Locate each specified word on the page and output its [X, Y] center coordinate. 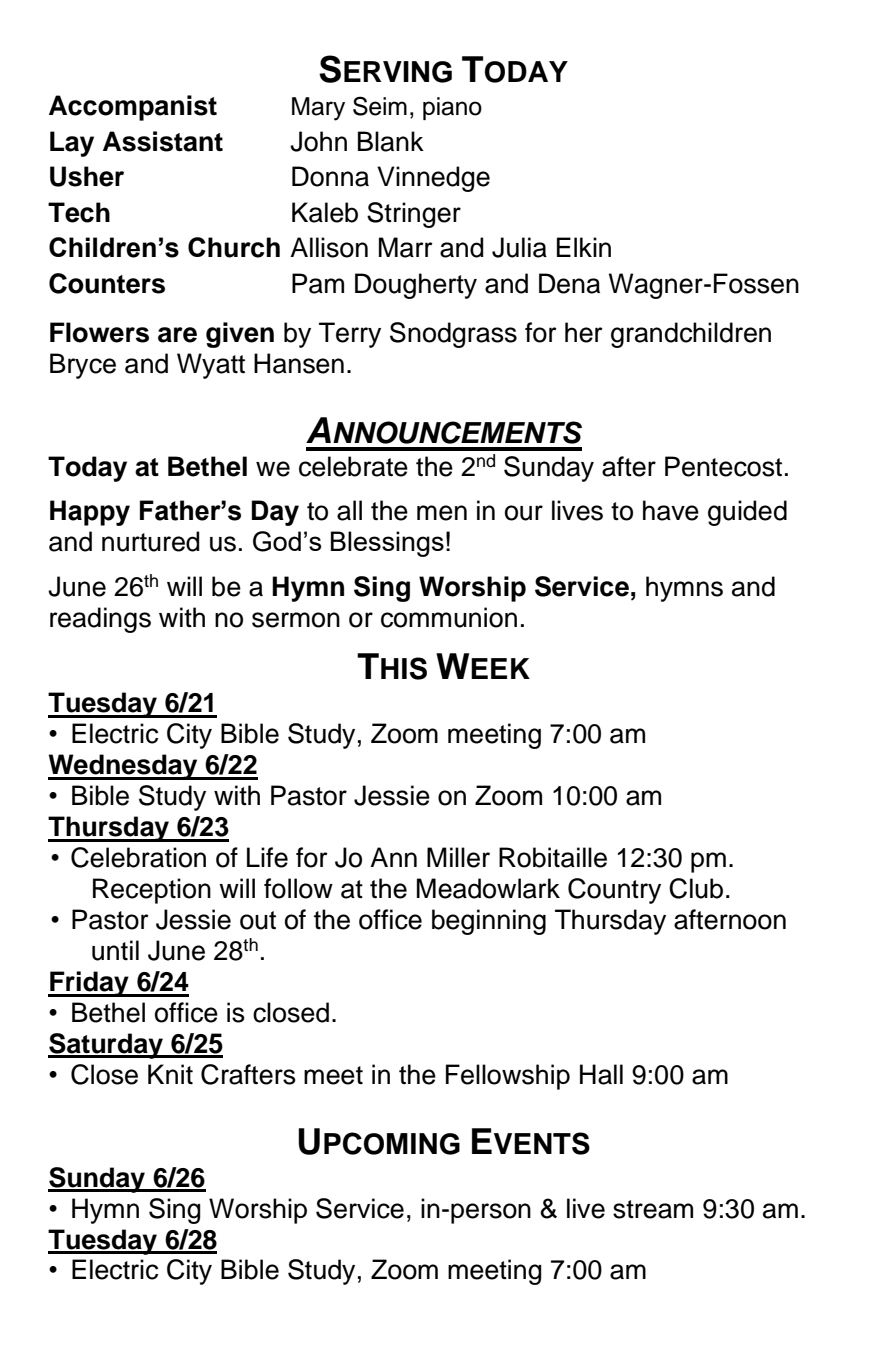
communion [449, 617]
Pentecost [723, 466]
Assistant [163, 141]
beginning [489, 922]
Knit [170, 1074]
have [671, 510]
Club [696, 888]
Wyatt [211, 366]
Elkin [584, 247]
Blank [391, 141]
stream [653, 1209]
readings [100, 620]
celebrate [353, 466]
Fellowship [508, 1077]
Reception [152, 891]
